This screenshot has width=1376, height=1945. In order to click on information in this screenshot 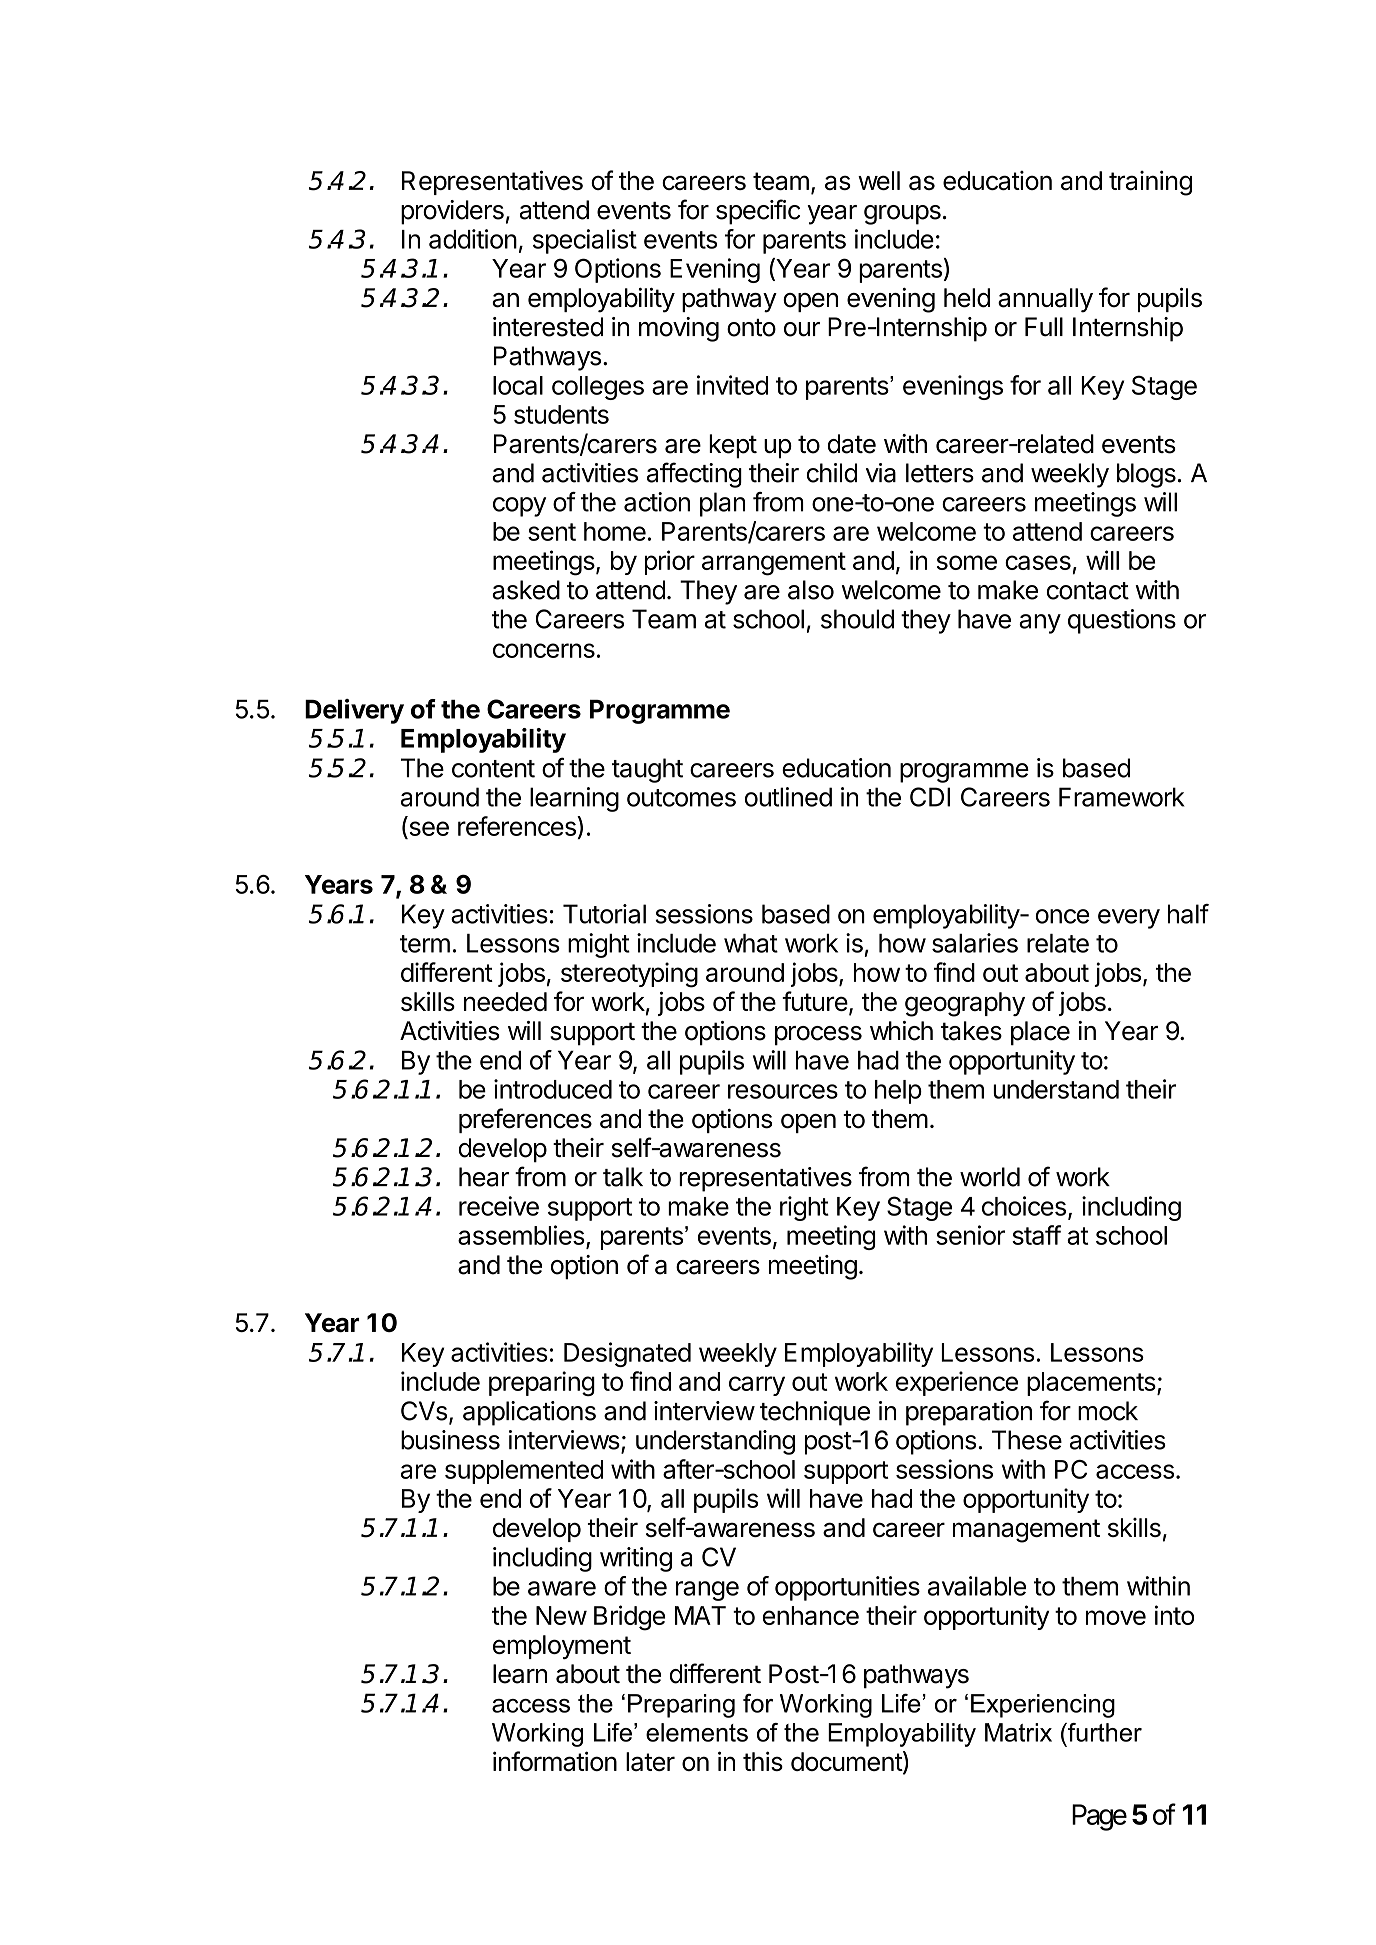, I will do `click(555, 1761)`.
